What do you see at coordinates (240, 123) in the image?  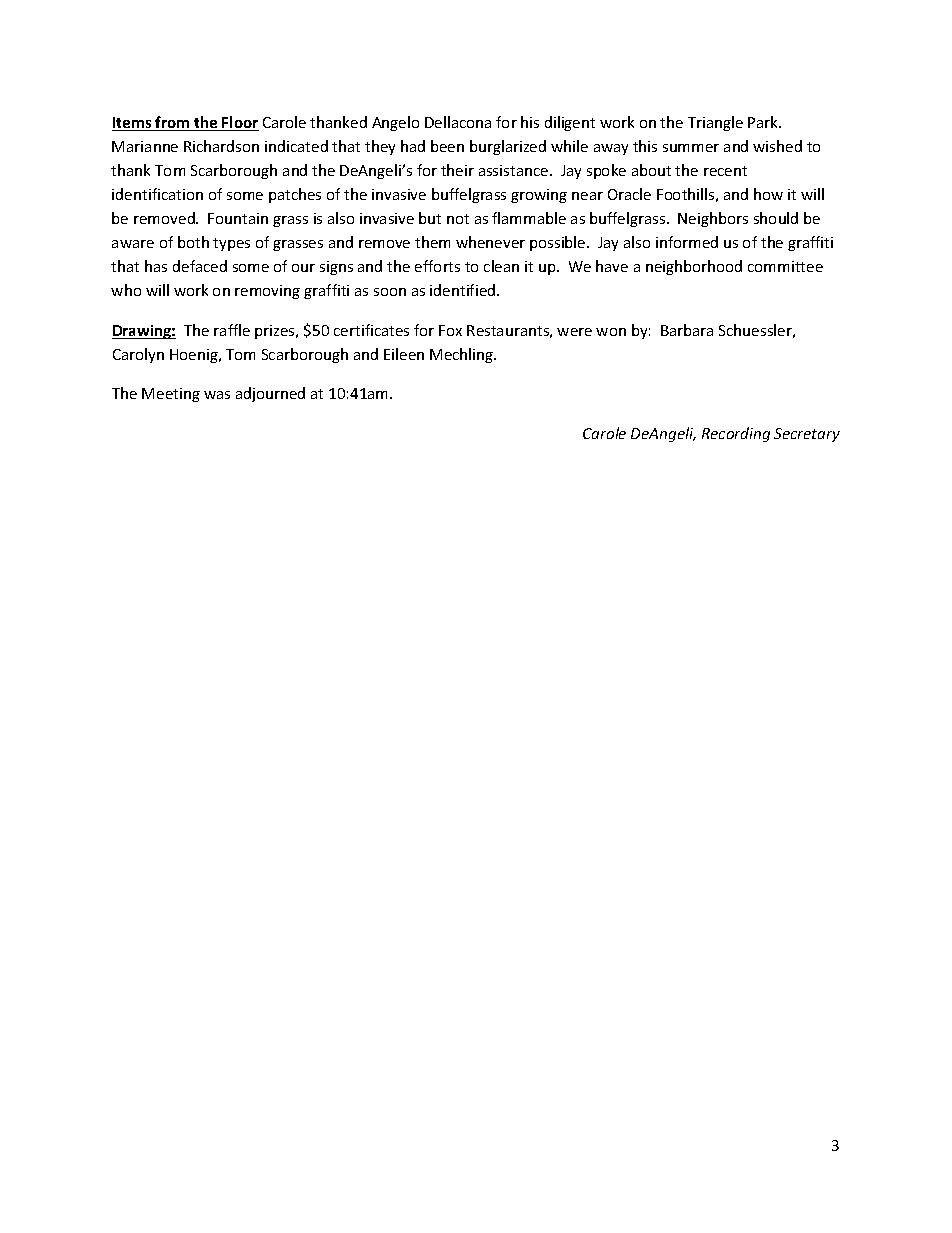 I see `Floor` at bounding box center [240, 123].
